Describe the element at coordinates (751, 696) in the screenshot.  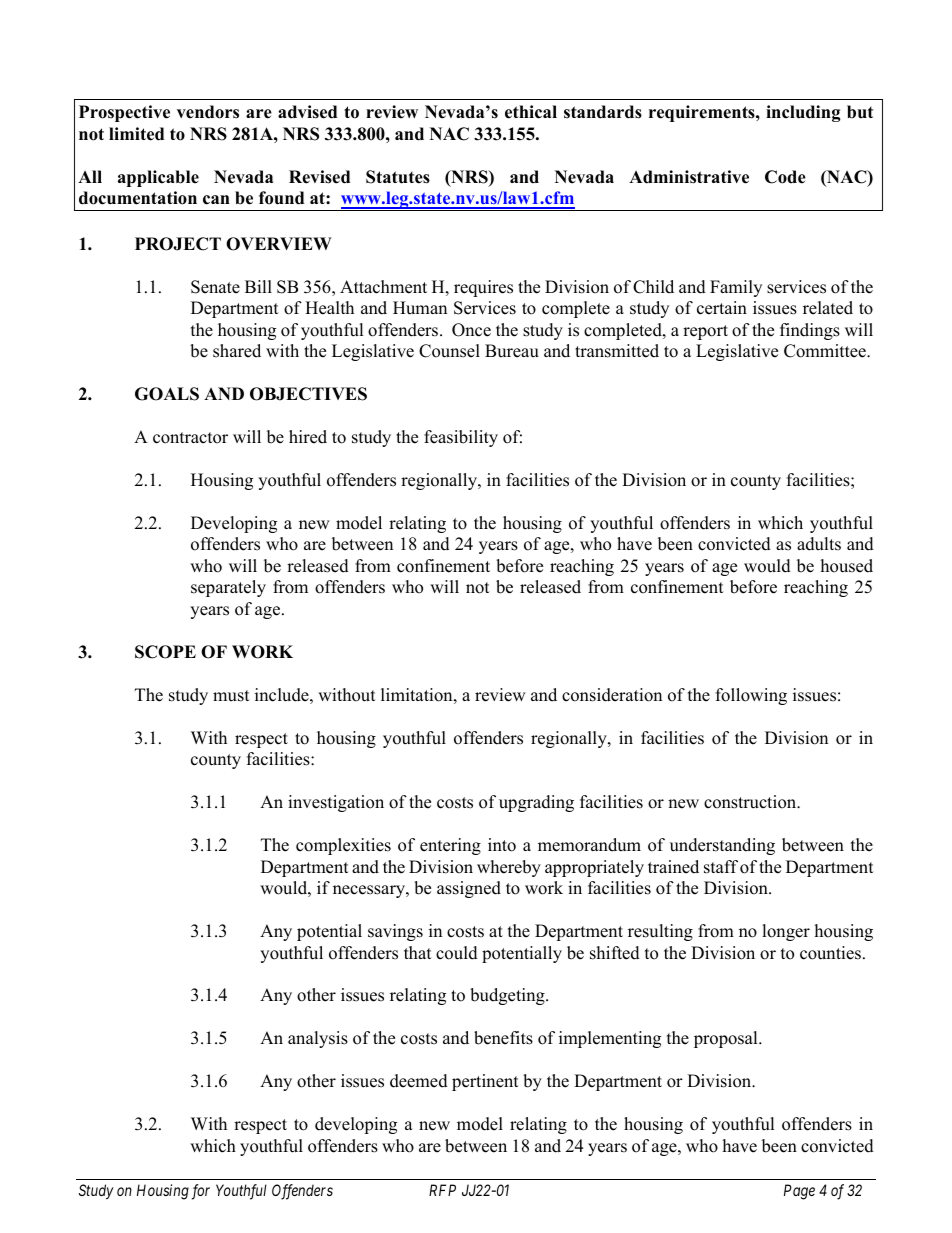
I see `following` at that location.
